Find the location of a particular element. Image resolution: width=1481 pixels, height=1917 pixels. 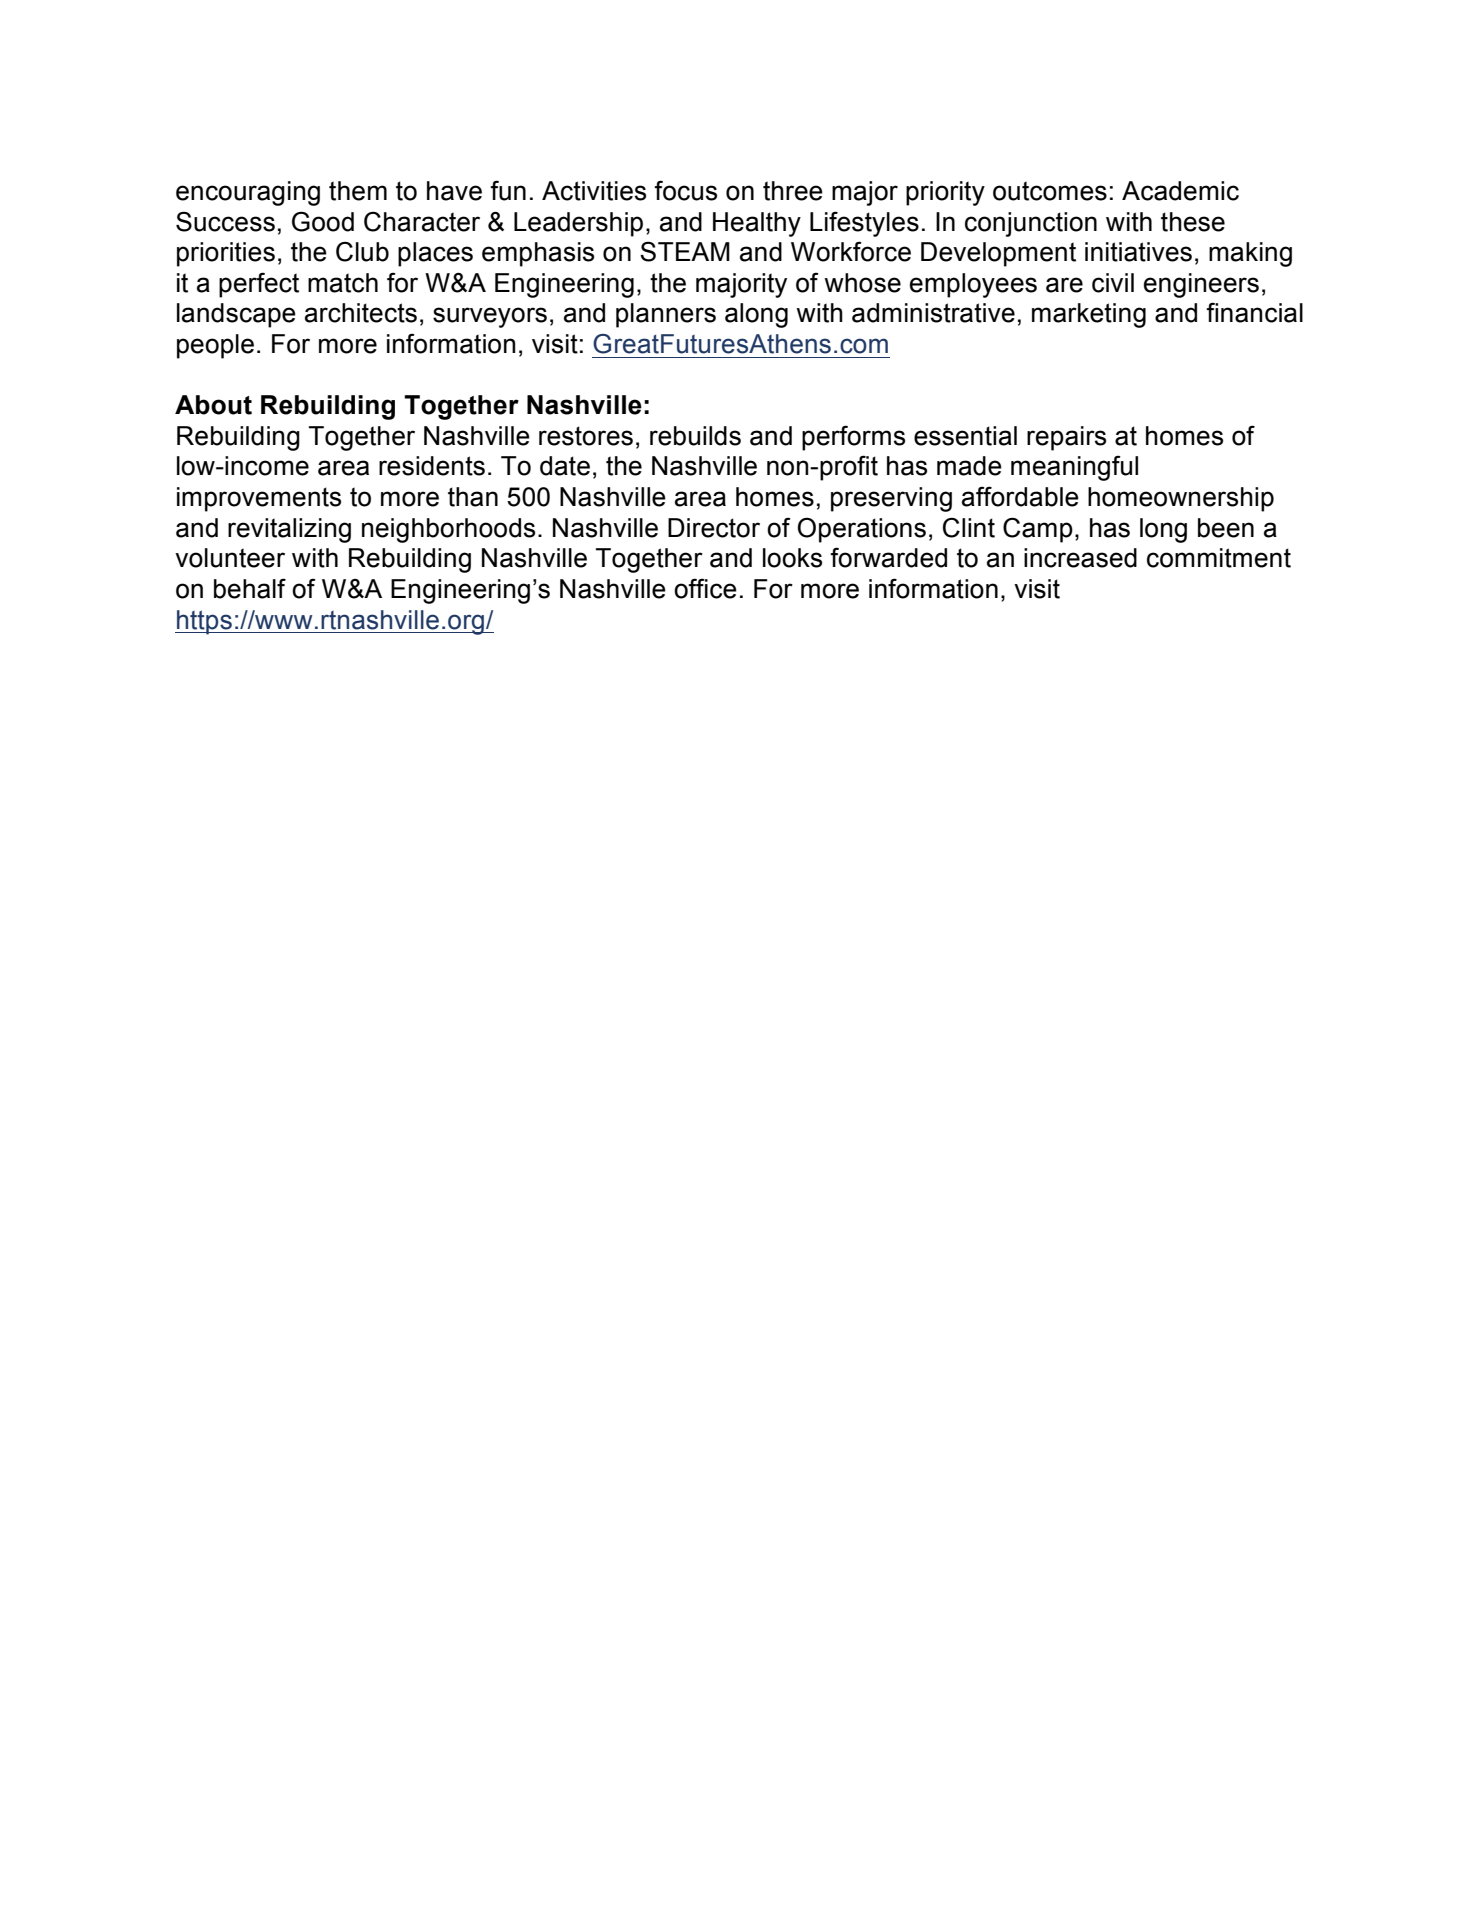

About is located at coordinates (213, 405).
